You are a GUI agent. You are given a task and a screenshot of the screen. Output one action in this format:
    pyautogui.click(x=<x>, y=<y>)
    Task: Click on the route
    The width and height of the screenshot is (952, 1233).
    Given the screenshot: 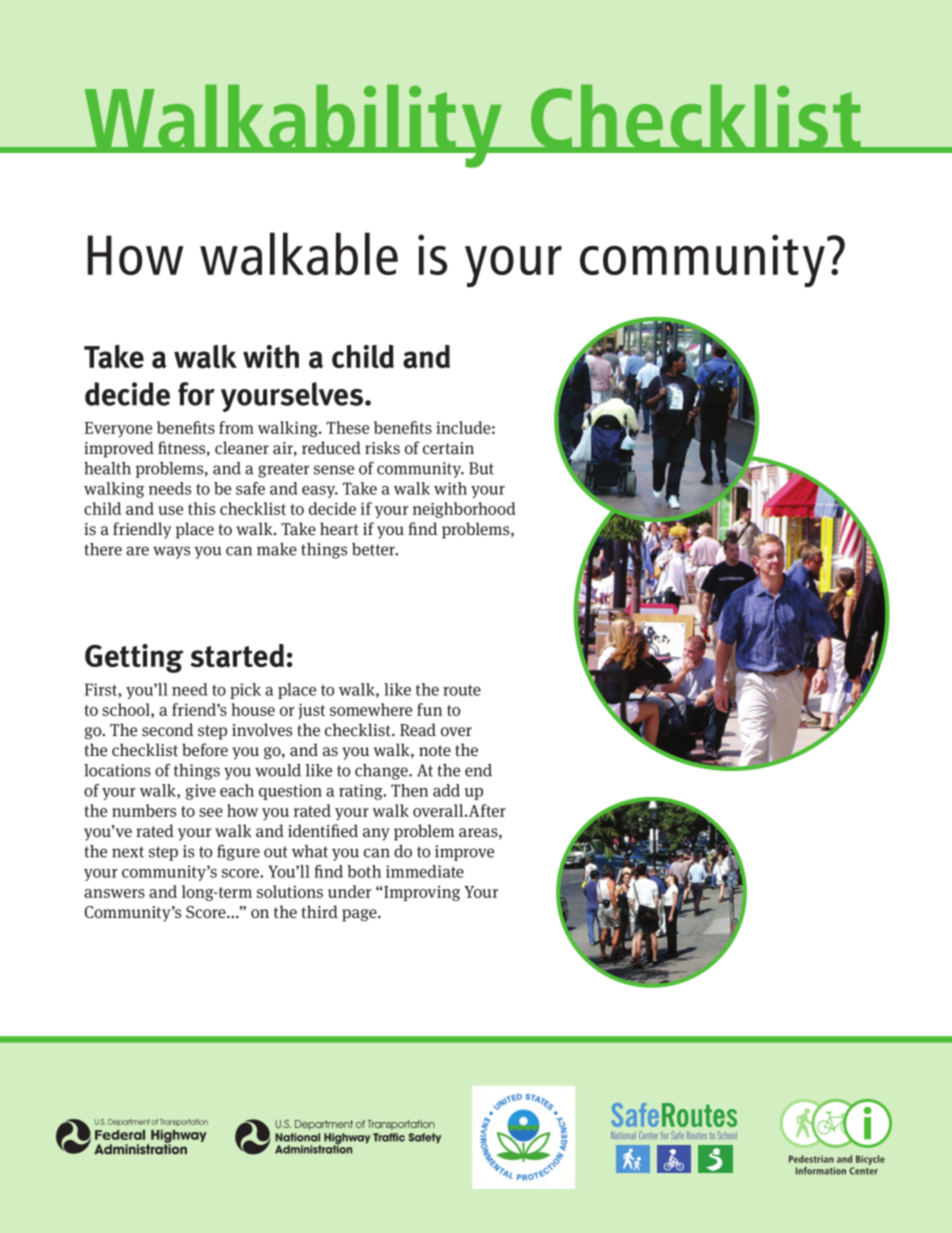 What is the action you would take?
    pyautogui.click(x=462, y=690)
